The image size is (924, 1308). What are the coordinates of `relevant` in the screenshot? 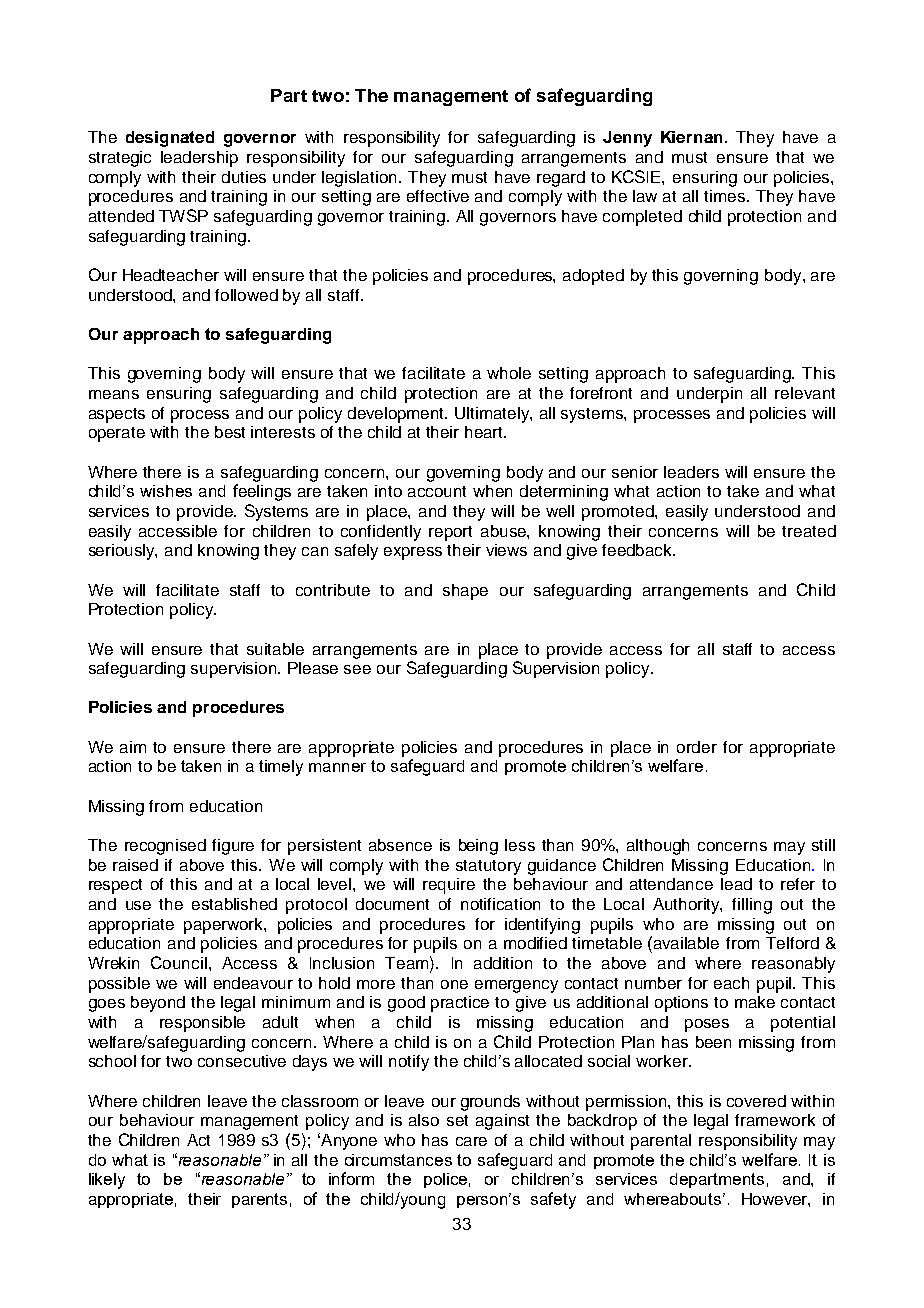 It's located at (805, 393).
